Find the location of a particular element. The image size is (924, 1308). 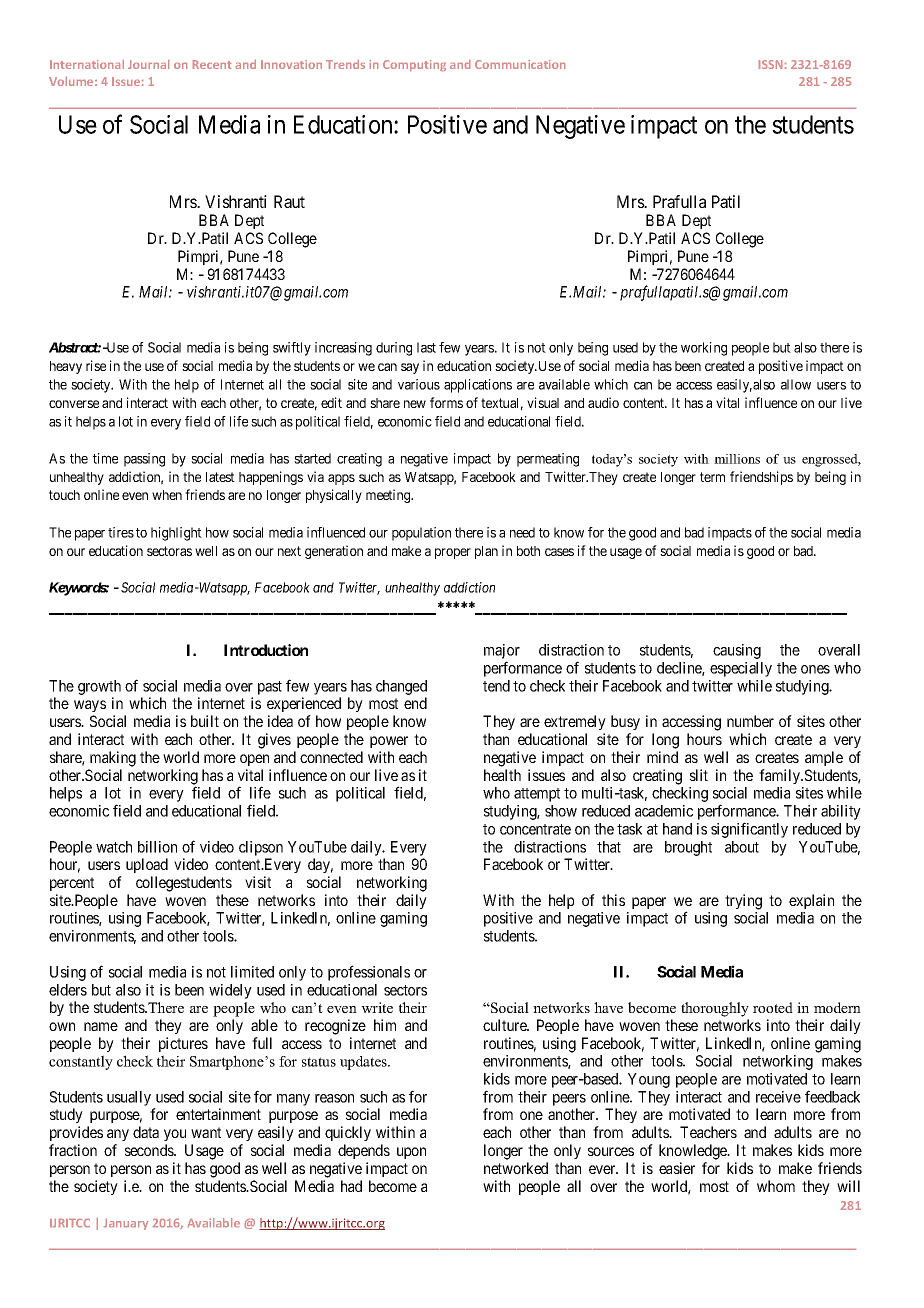

seconds is located at coordinates (150, 1150).
